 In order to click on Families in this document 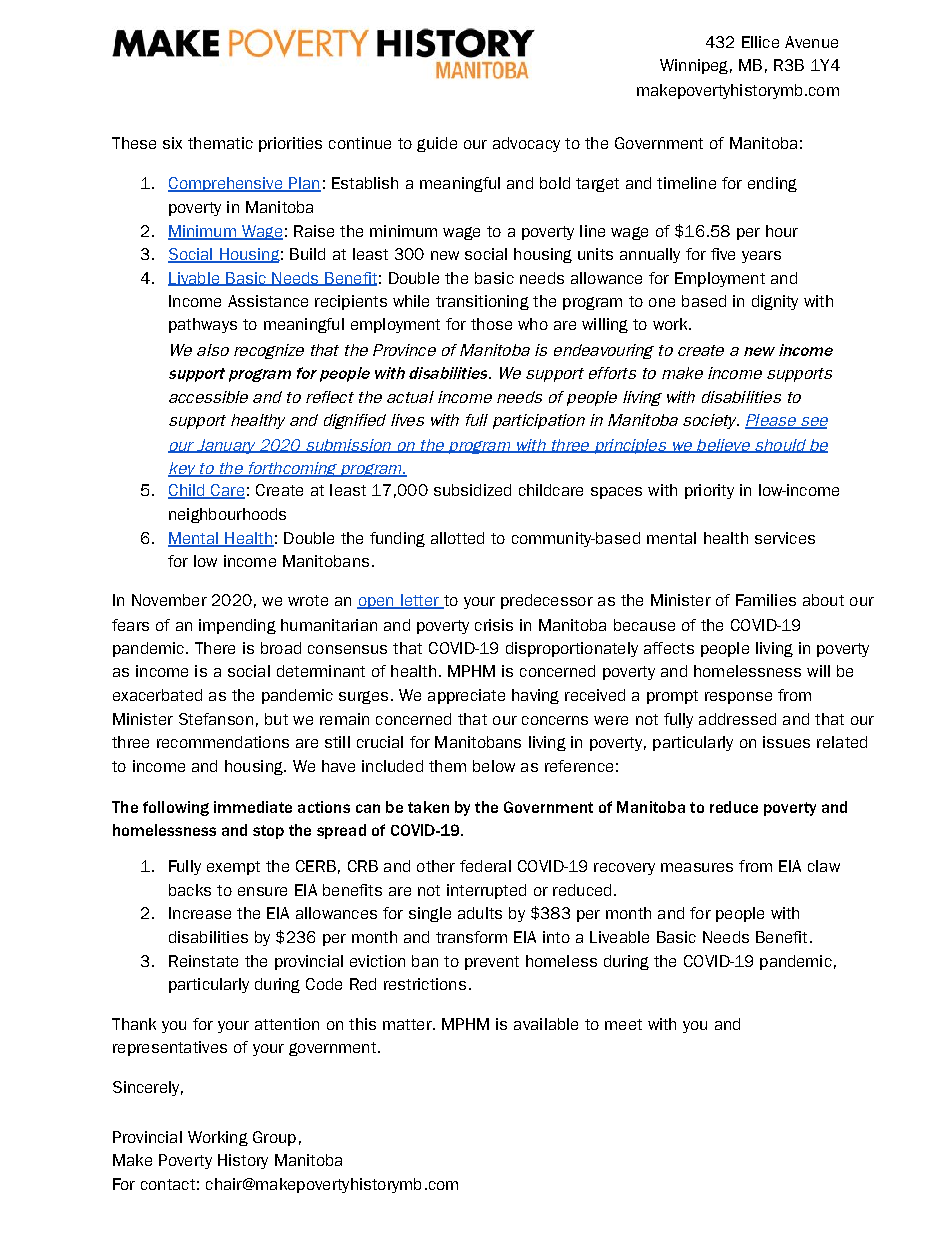, I will do `click(766, 600)`.
